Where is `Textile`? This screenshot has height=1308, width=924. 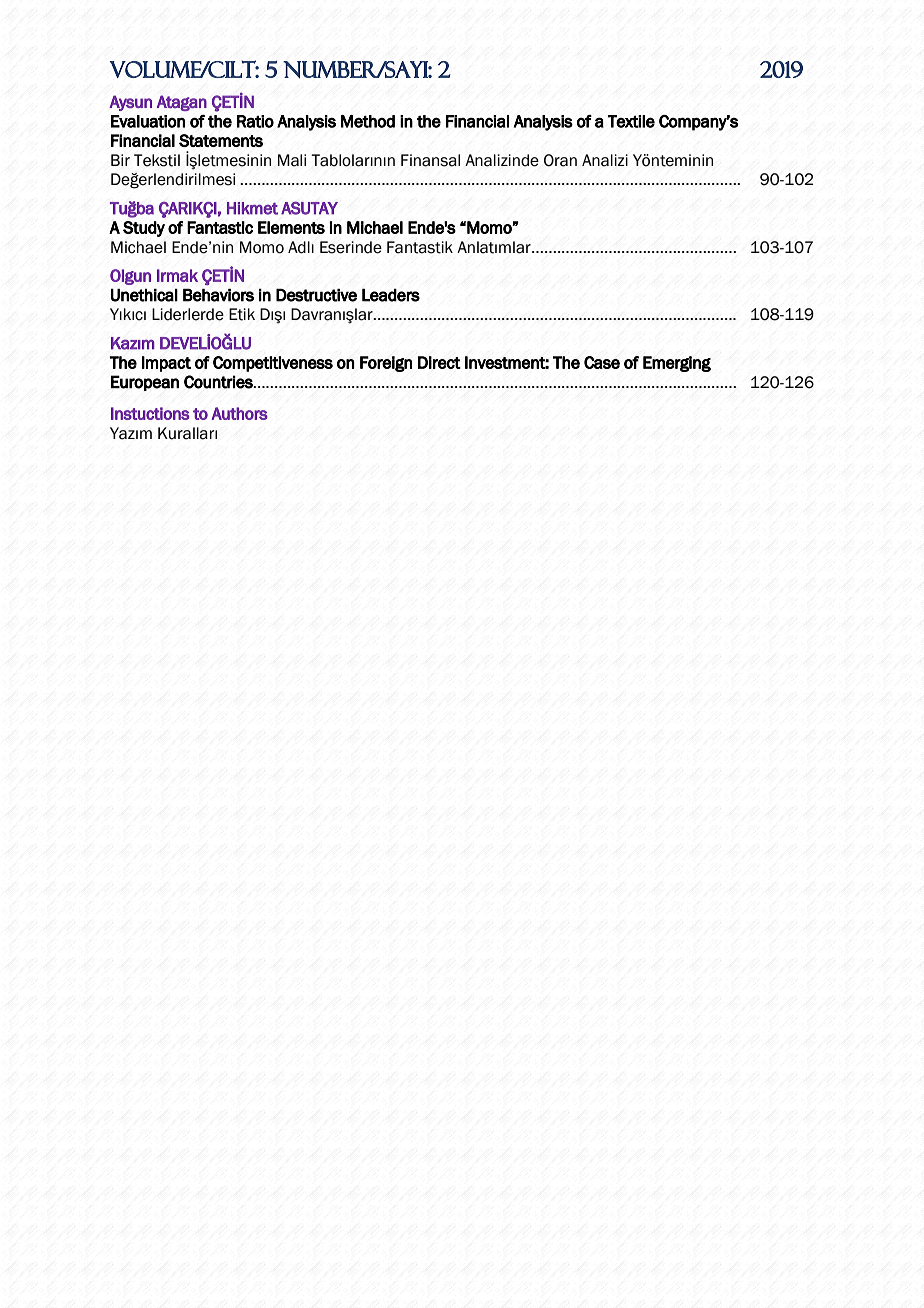 Textile is located at coordinates (631, 121).
